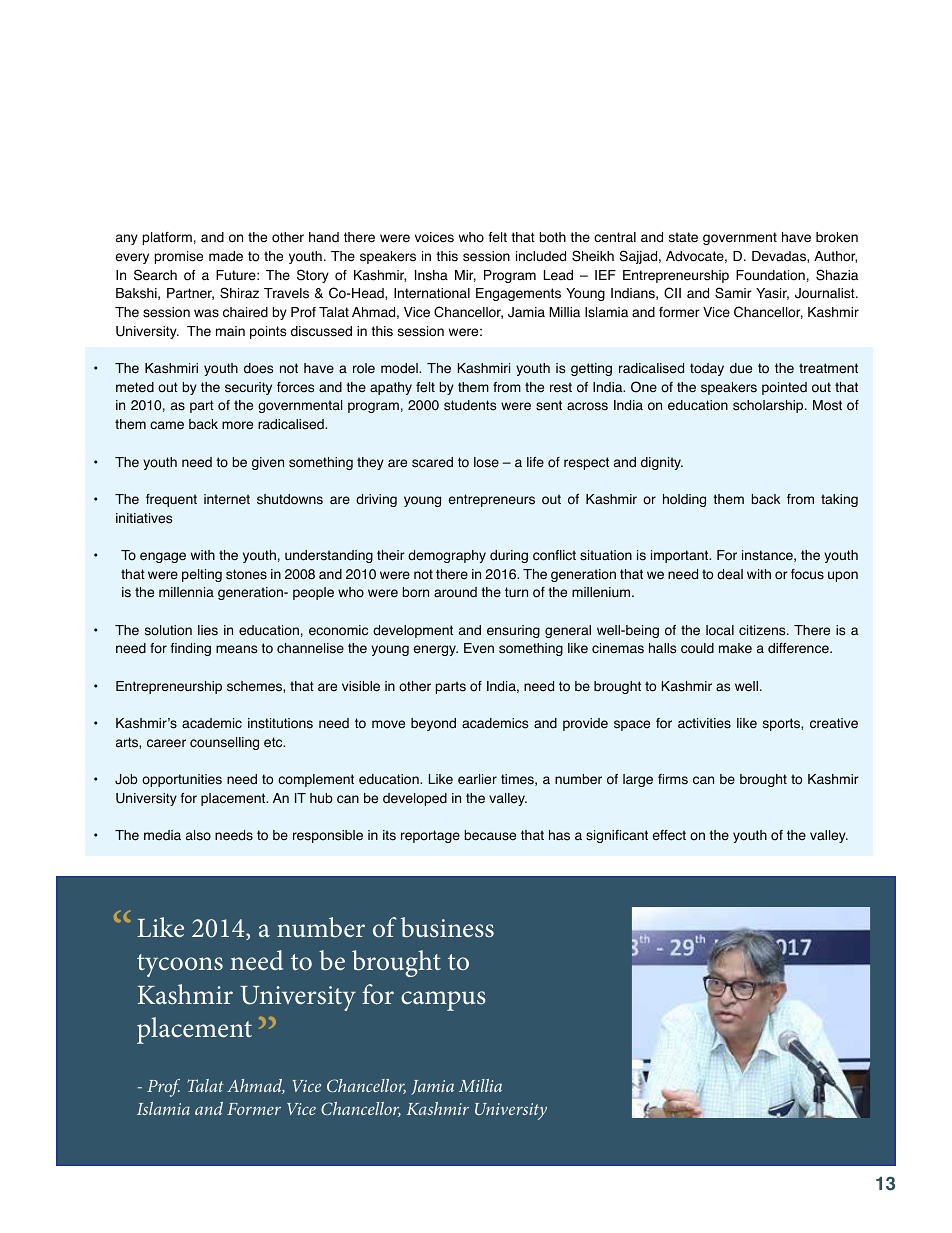 Image resolution: width=952 pixels, height=1233 pixels. Describe the element at coordinates (443, 1001) in the image. I see `campus` at that location.
